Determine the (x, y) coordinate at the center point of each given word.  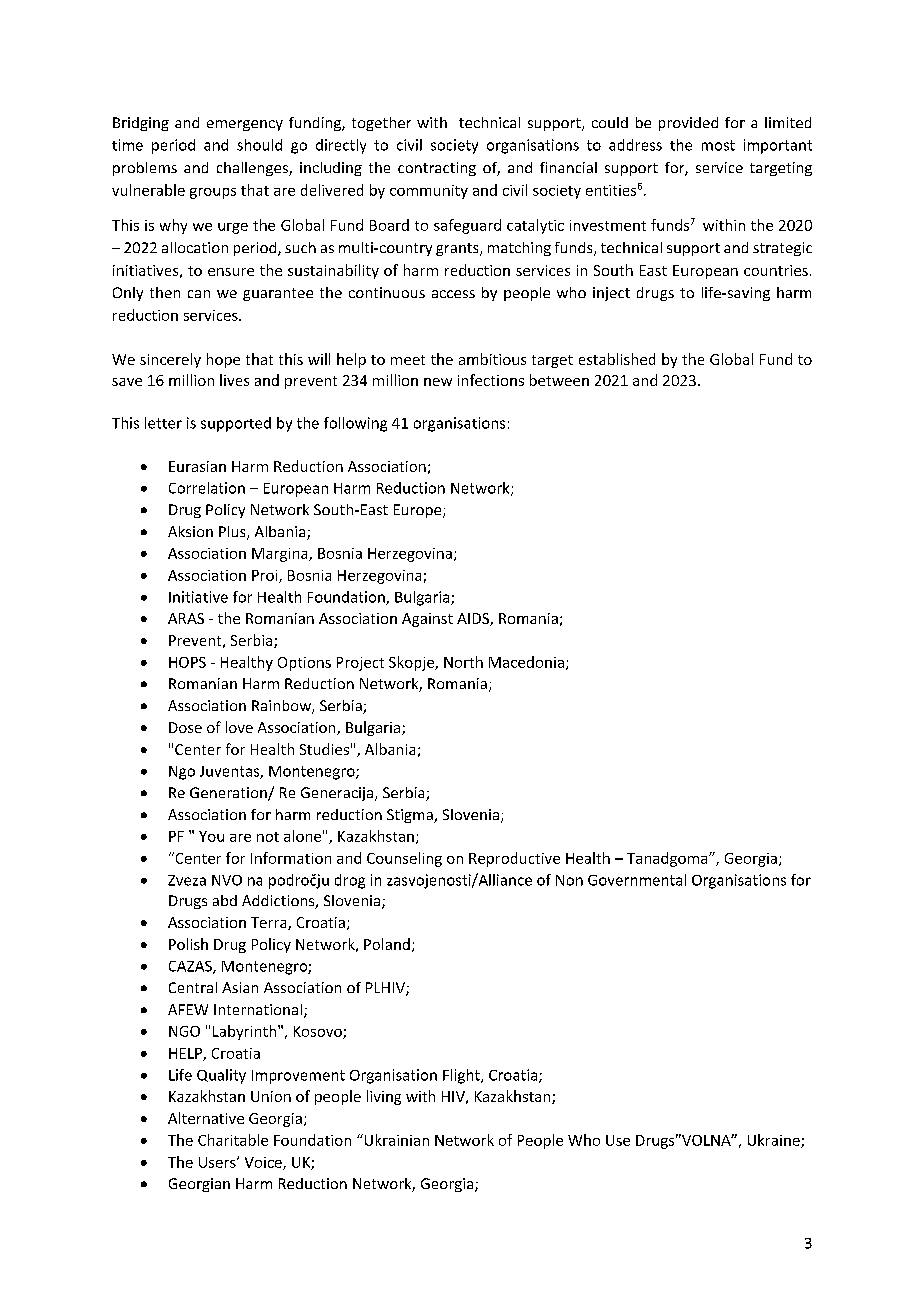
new (438, 382)
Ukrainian (395, 1140)
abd (225, 900)
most (718, 145)
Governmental (637, 880)
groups (213, 193)
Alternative (206, 1118)
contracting (437, 169)
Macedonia (526, 662)
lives (234, 380)
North (463, 662)
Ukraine (775, 1141)
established (617, 359)
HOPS (187, 662)
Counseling (404, 859)
